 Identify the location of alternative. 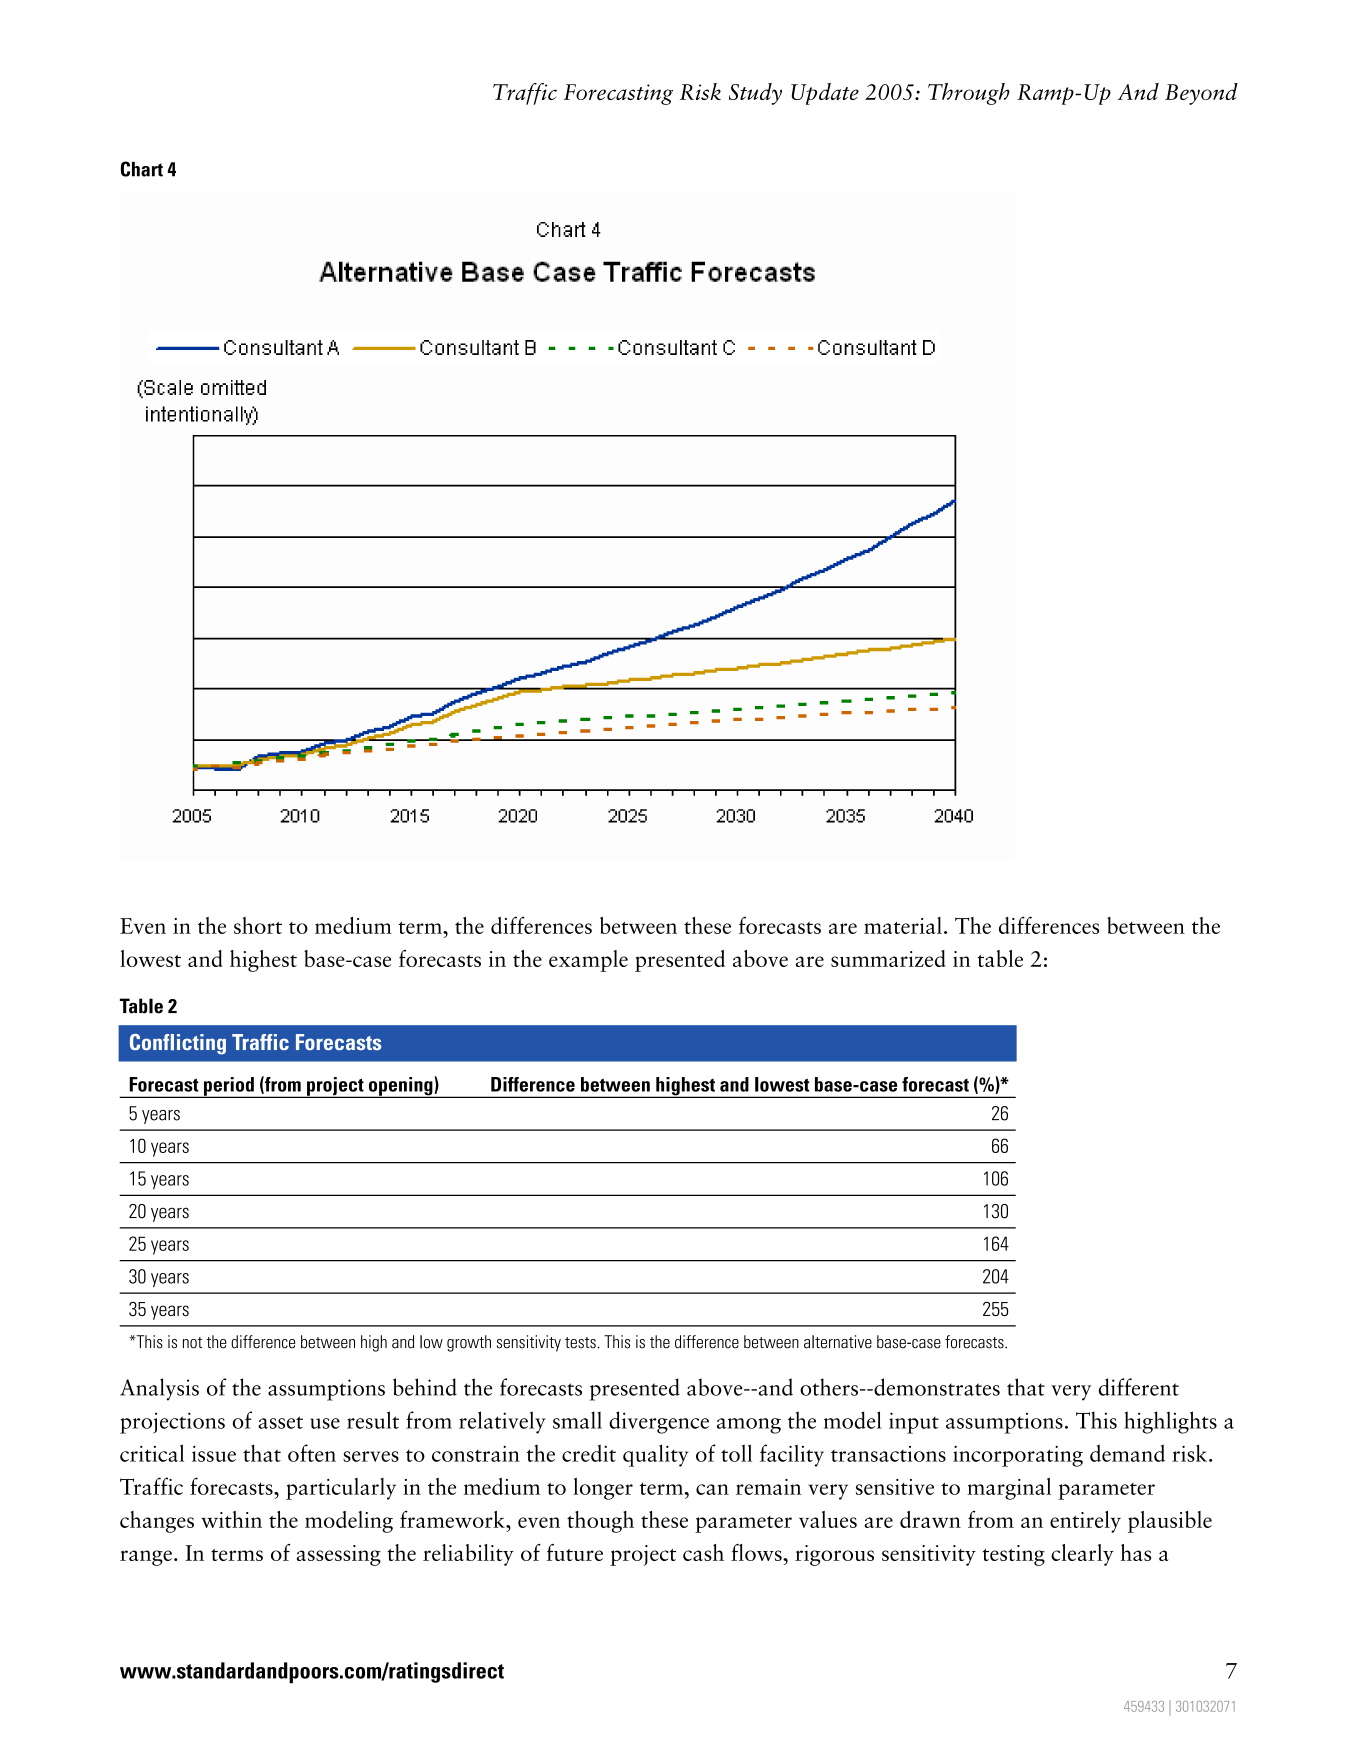
(838, 1342).
